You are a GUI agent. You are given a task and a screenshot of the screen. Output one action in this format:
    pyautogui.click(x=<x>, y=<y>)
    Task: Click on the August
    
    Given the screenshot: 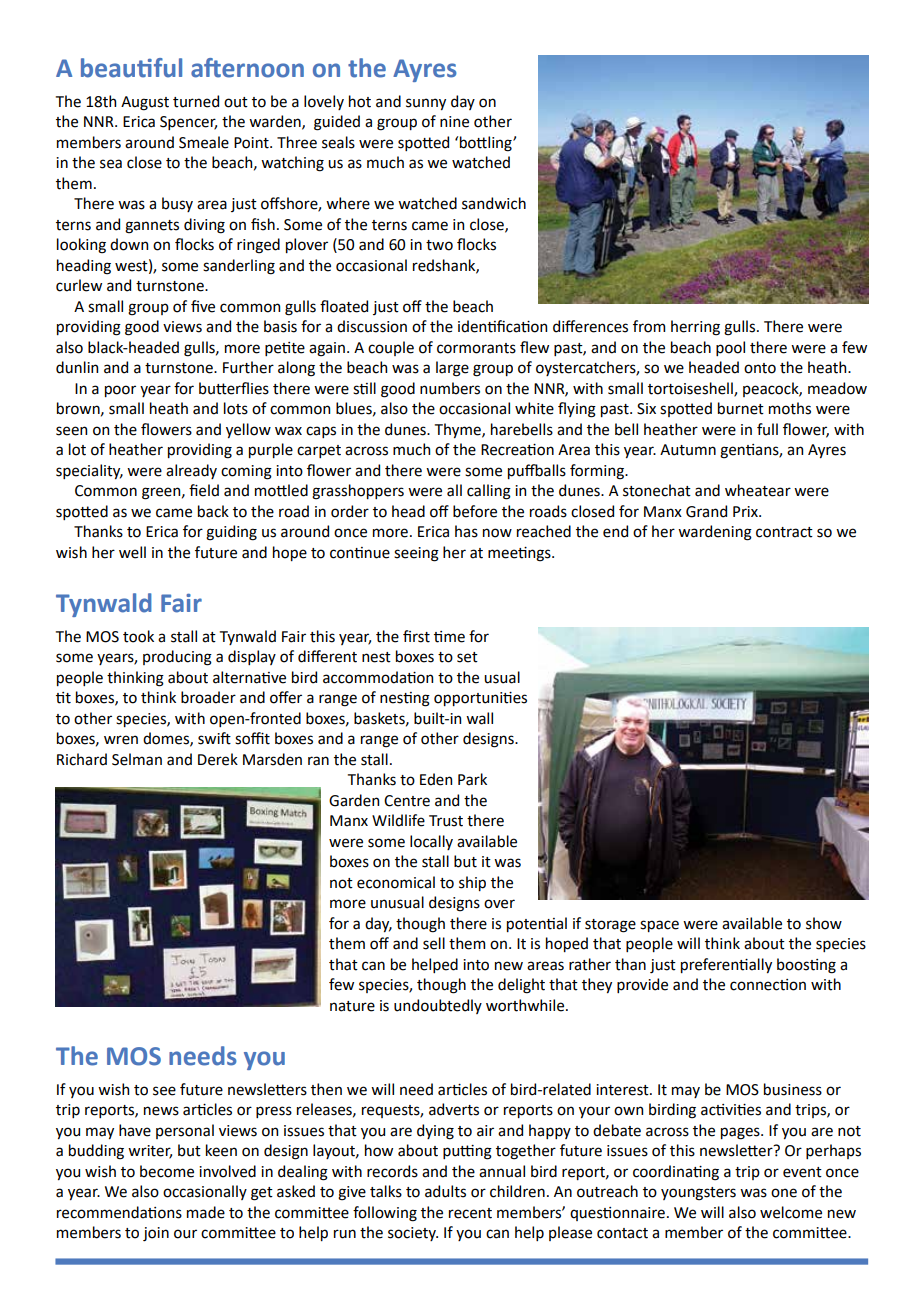 What is the action you would take?
    pyautogui.click(x=145, y=103)
